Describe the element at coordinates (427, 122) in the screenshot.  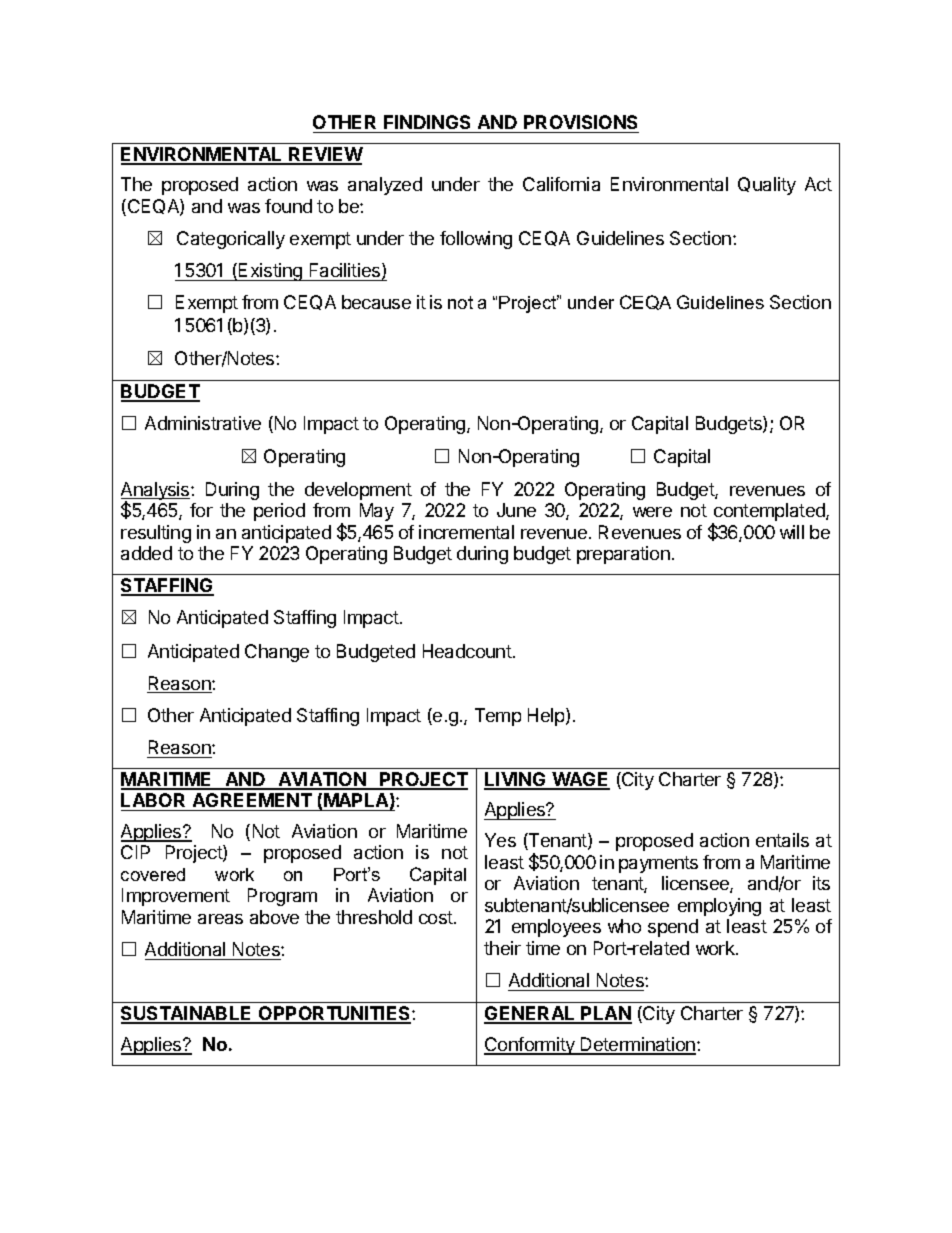
I see `FINDINGS` at that location.
